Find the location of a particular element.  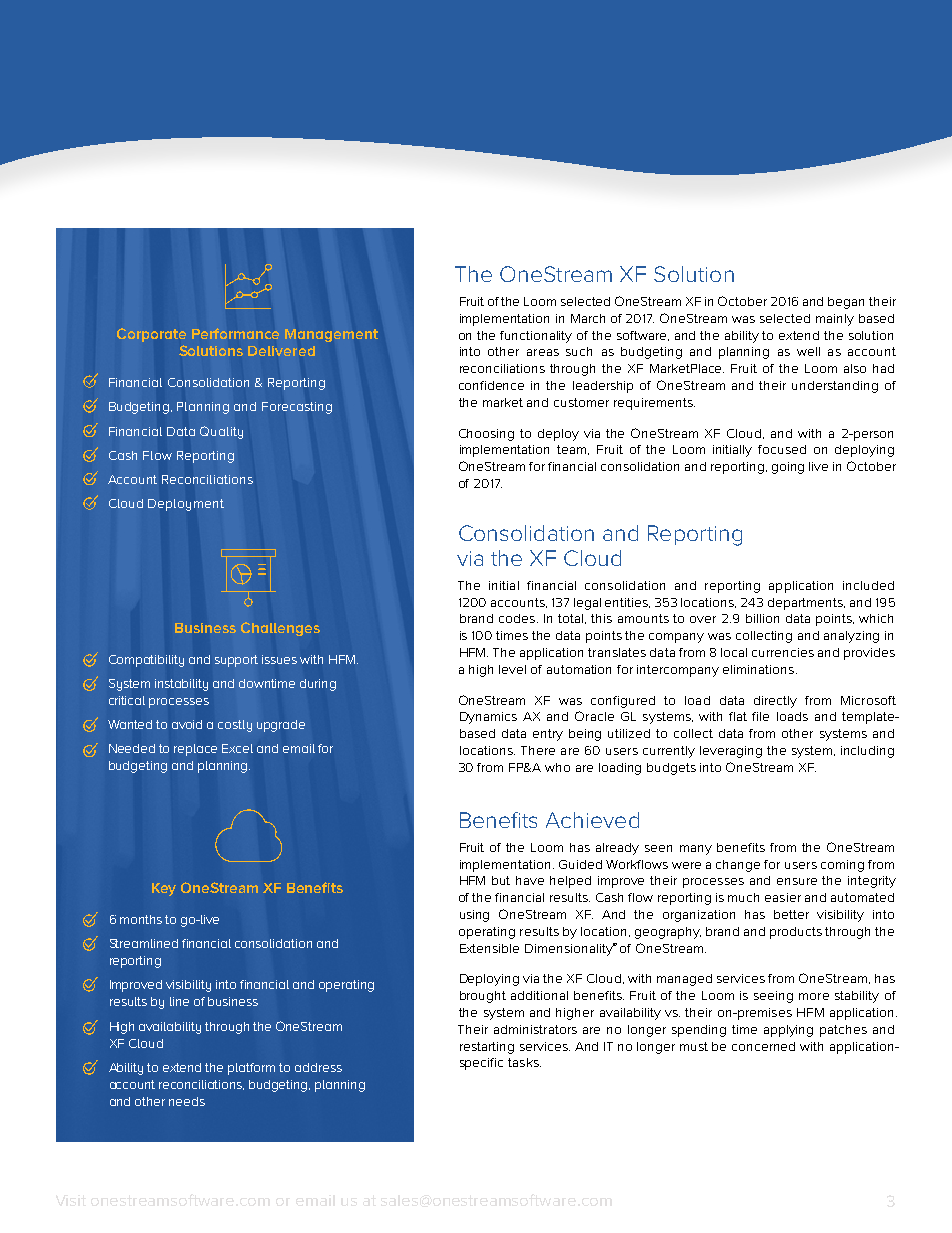

concerned is located at coordinates (763, 1046).
